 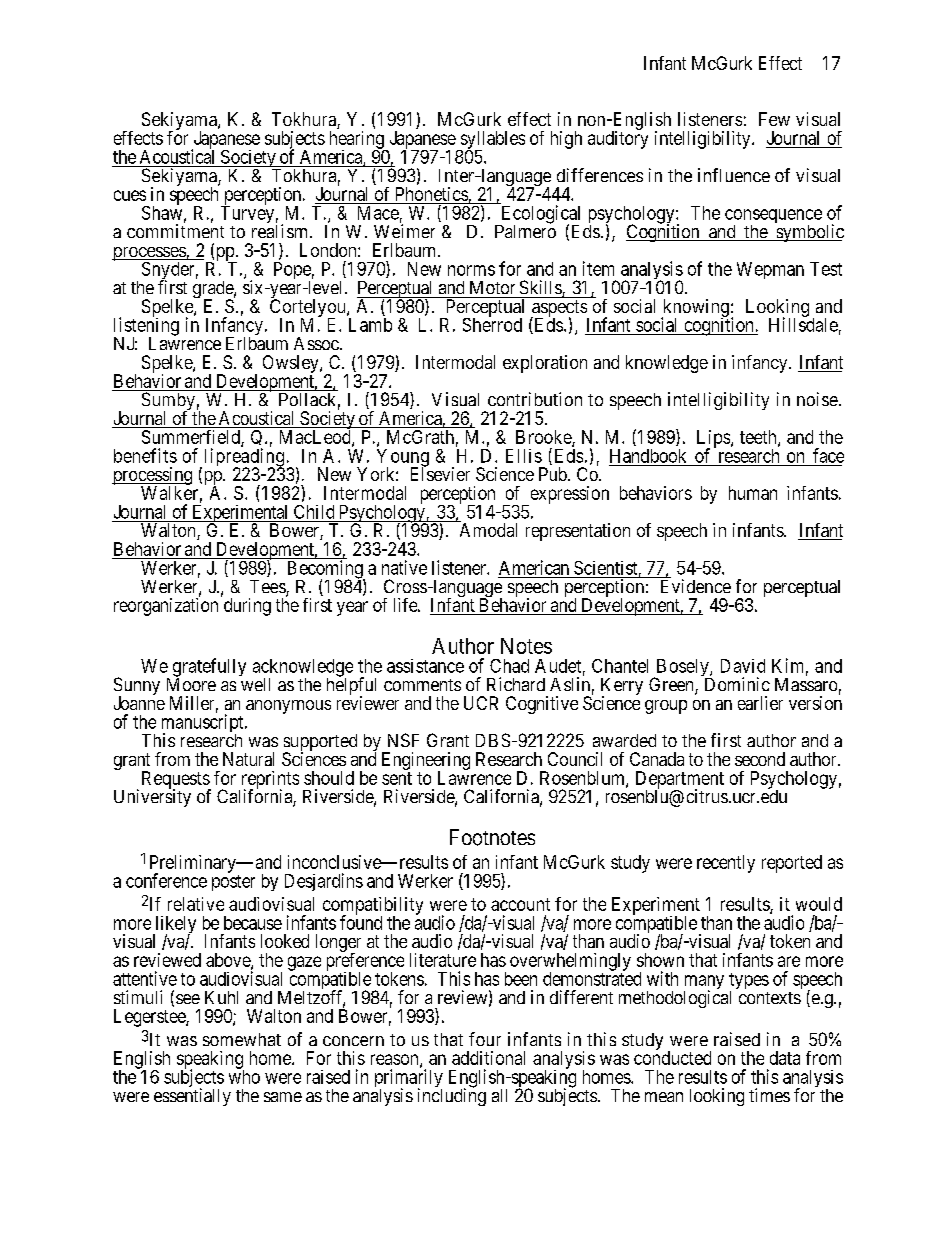 I want to click on syllables, so click(x=491, y=141).
